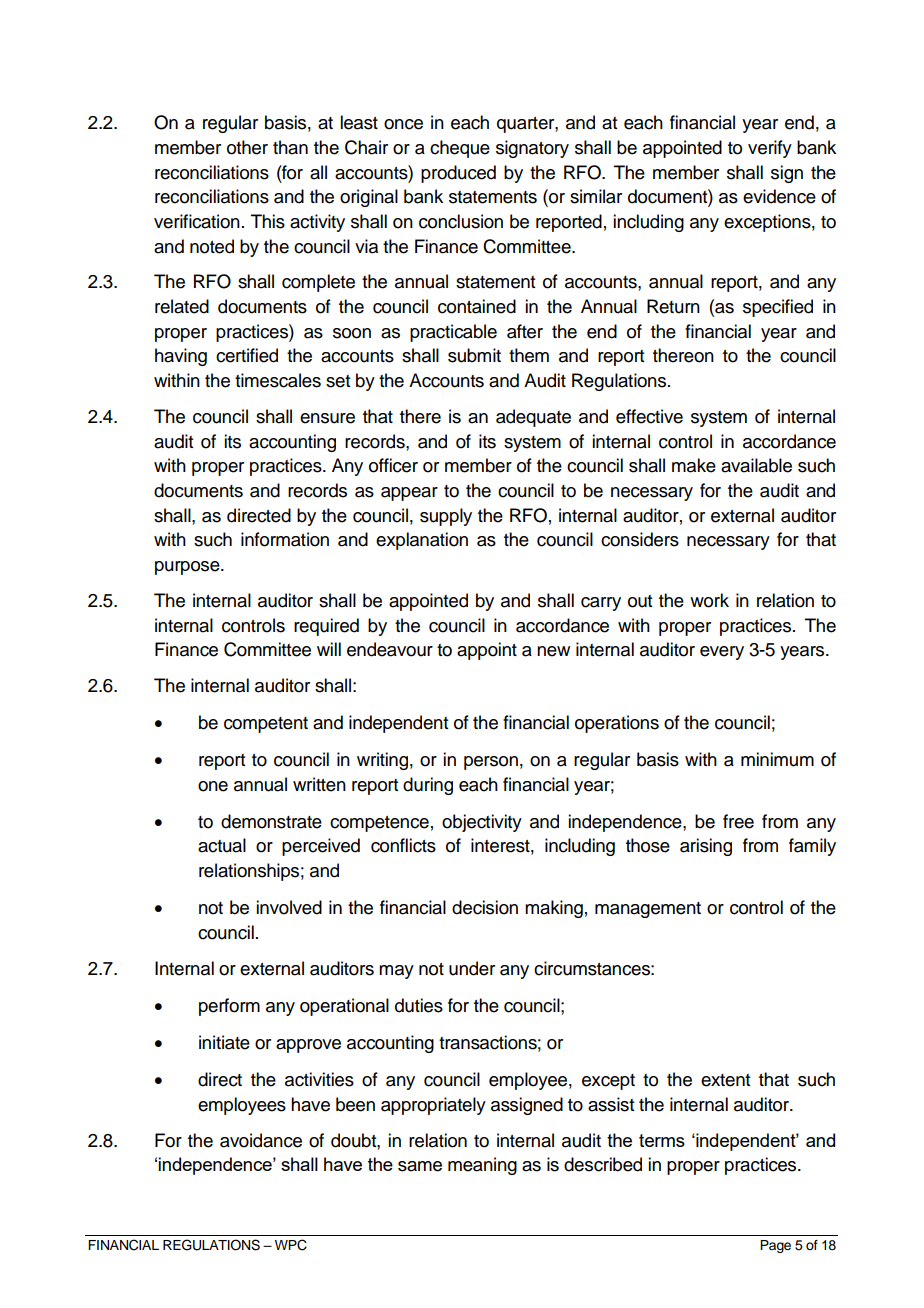 Image resolution: width=924 pixels, height=1308 pixels. What do you see at coordinates (482, 823) in the screenshot?
I see `objectivity` at bounding box center [482, 823].
